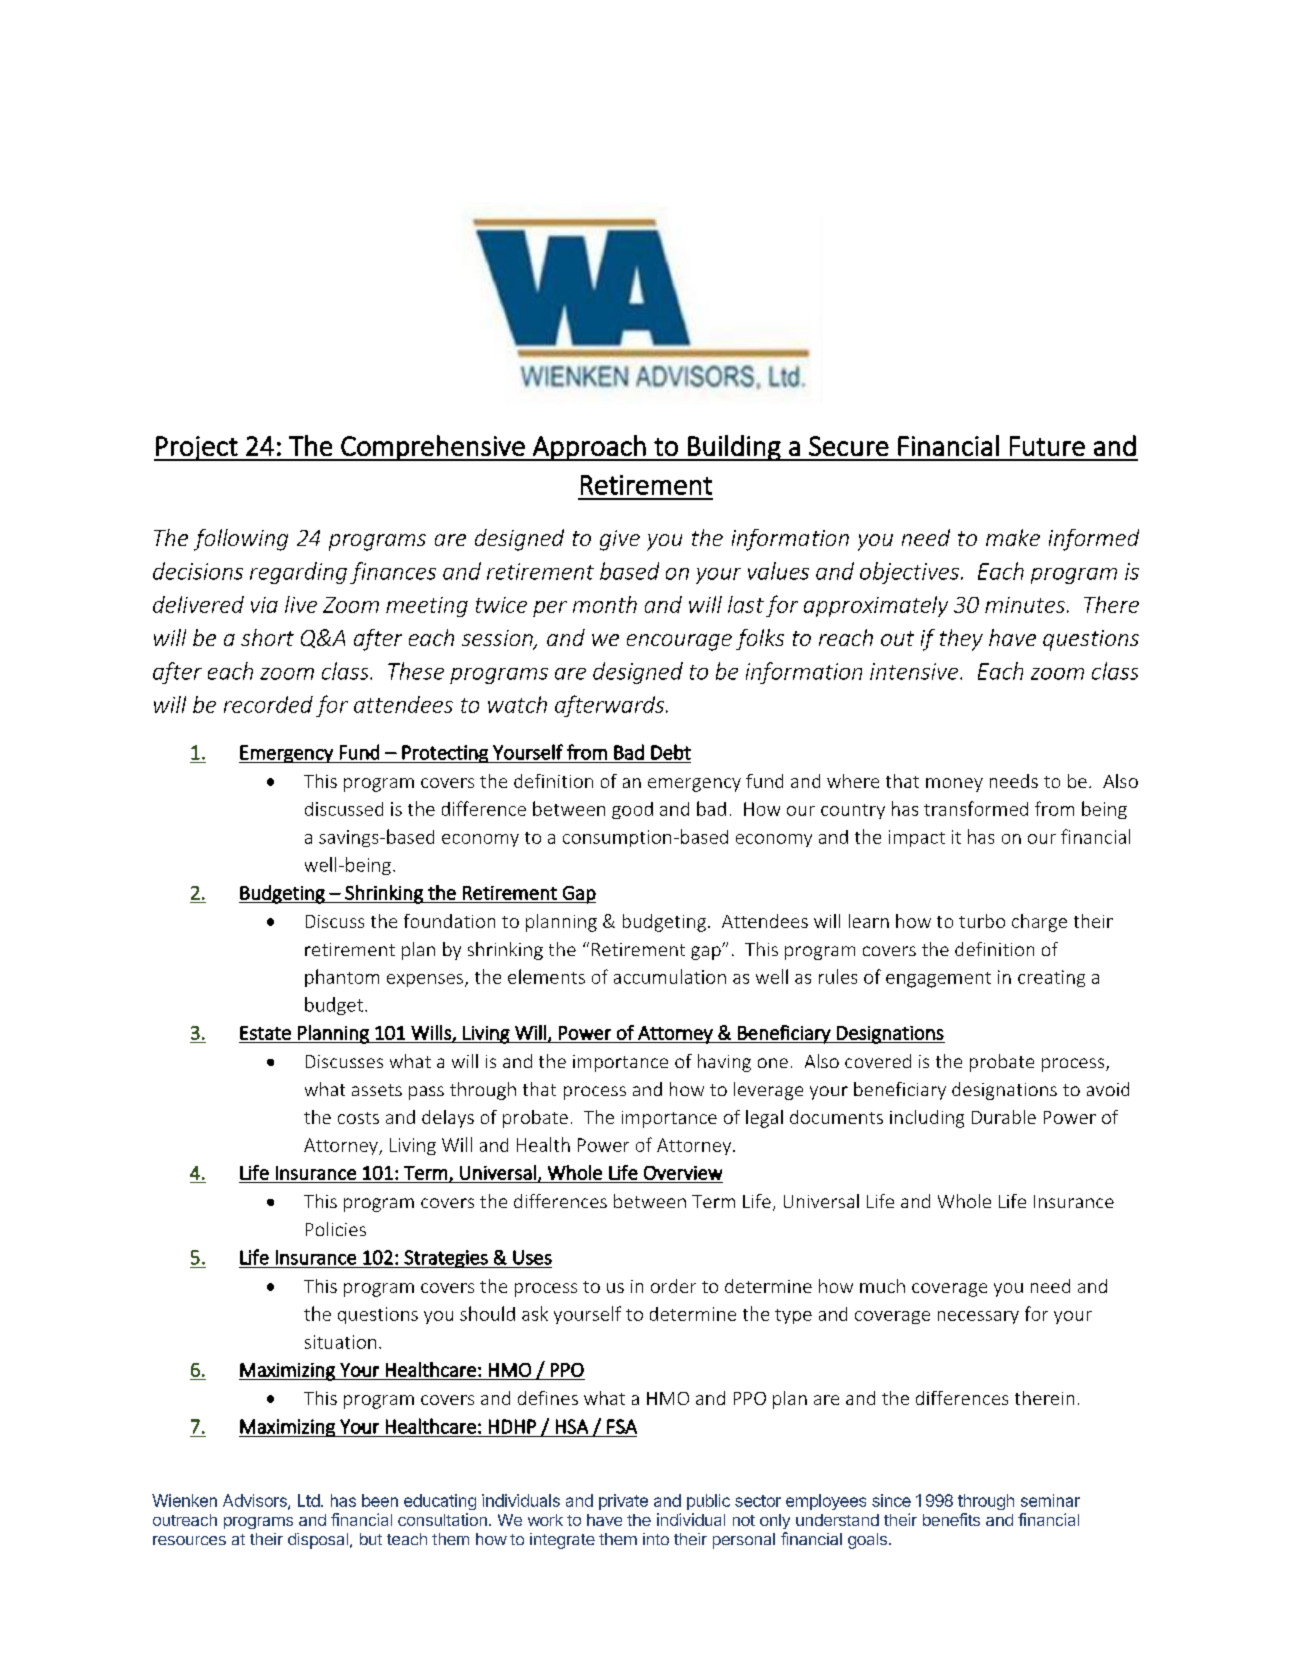 This screenshot has height=1671, width=1291. Describe the element at coordinates (670, 976) in the screenshot. I see `accumulation` at that location.
